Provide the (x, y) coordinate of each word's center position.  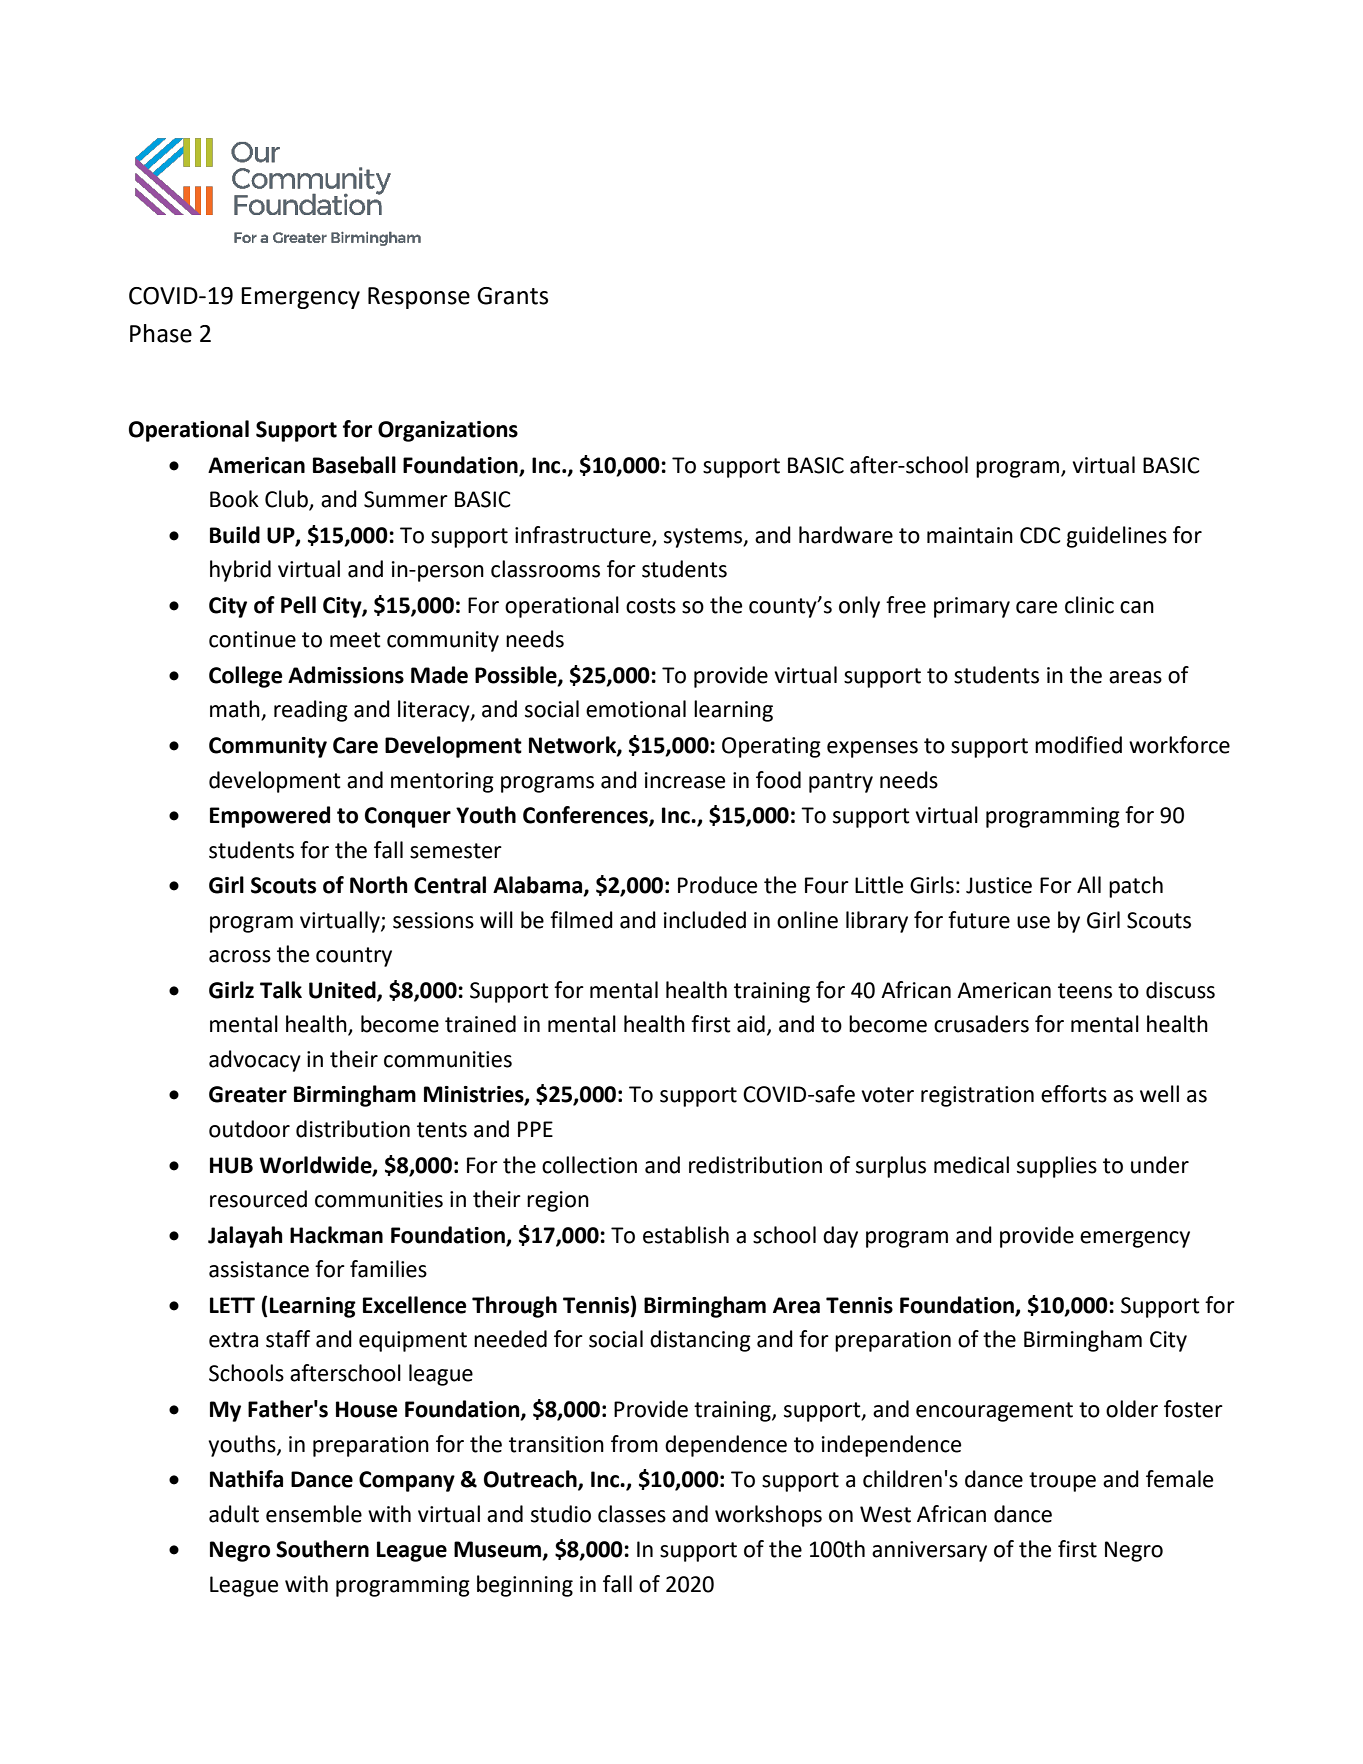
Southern (322, 1549)
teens (1085, 991)
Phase (161, 333)
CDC (1040, 535)
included (705, 920)
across (240, 956)
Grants (512, 296)
